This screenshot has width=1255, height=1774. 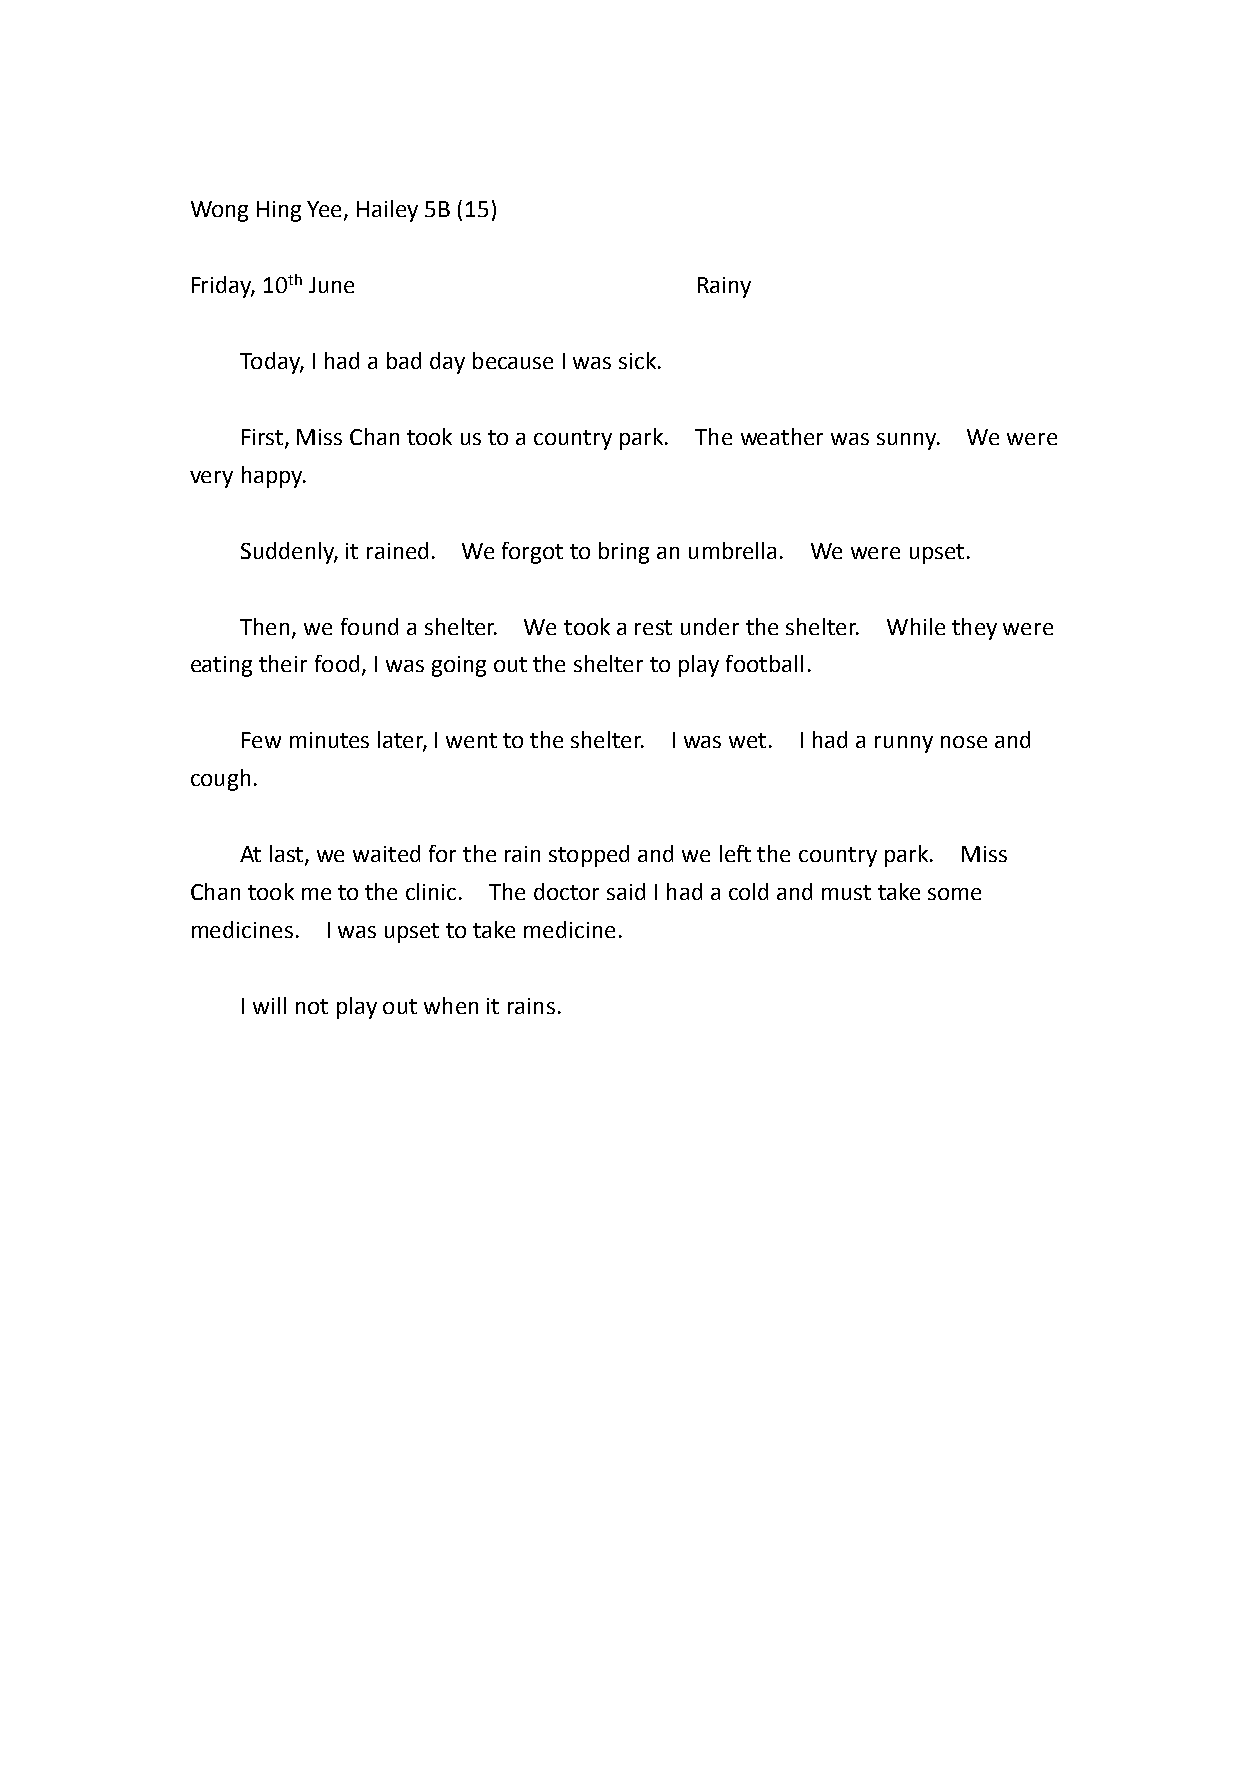 What do you see at coordinates (846, 892) in the screenshot?
I see `must` at bounding box center [846, 892].
